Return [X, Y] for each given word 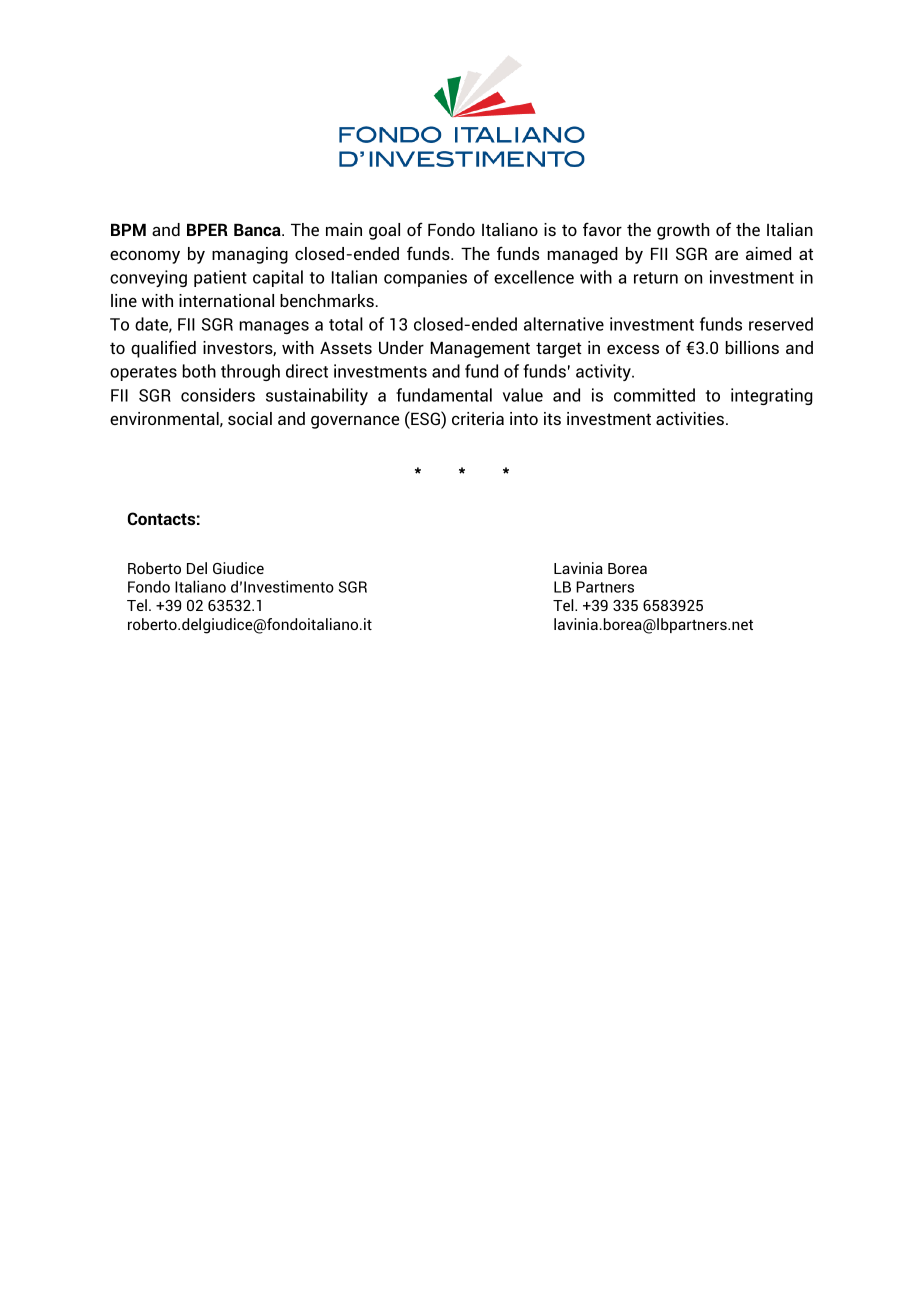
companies [425, 278]
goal [384, 231]
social [250, 418]
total [346, 324]
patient [220, 278]
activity [604, 372]
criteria [478, 418]
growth [683, 231]
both [199, 371]
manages [274, 327]
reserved [781, 324]
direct [307, 371]
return [656, 278]
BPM [128, 229]
